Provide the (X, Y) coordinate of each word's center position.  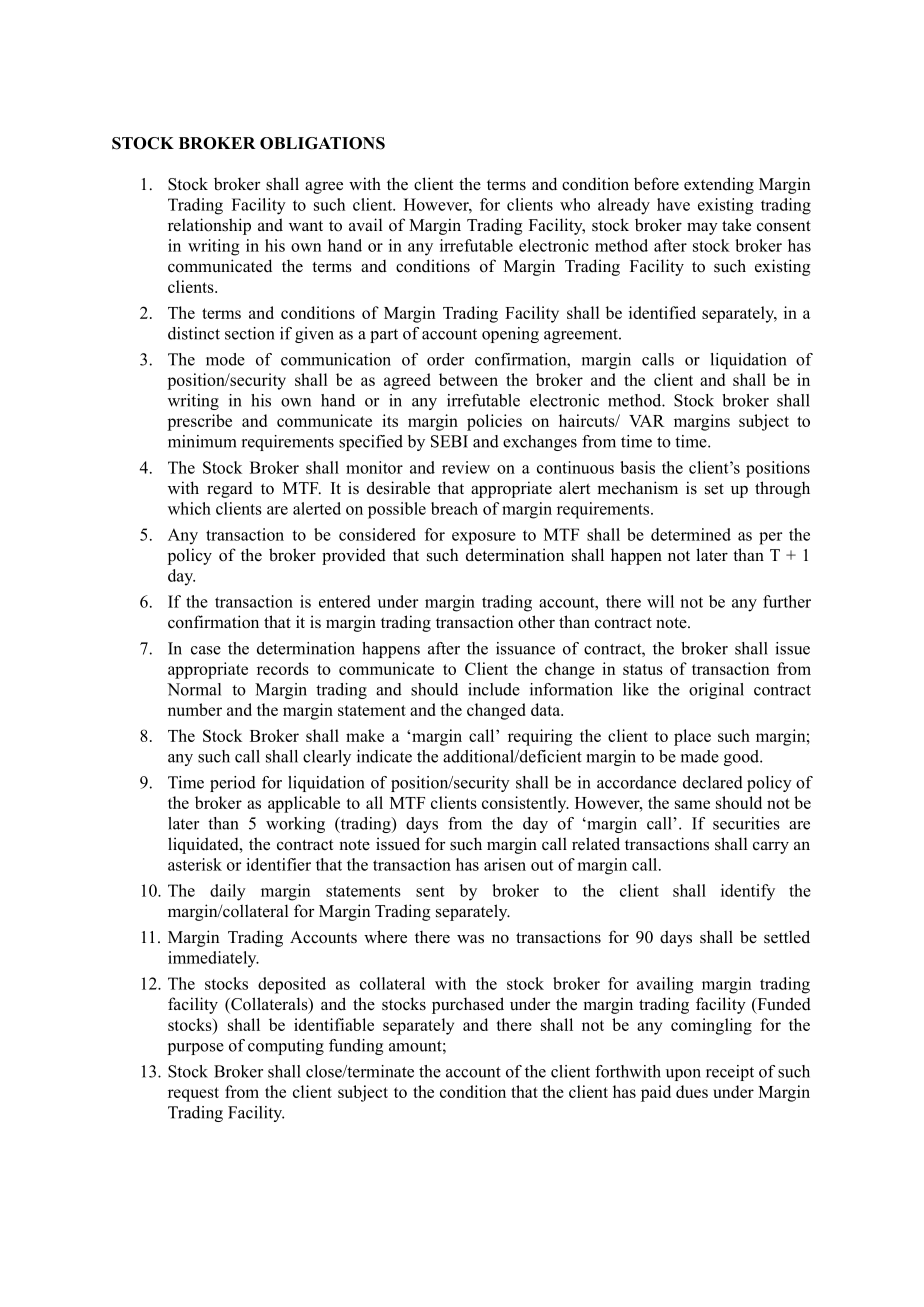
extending (719, 185)
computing (286, 1047)
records (283, 668)
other (536, 622)
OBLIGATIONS (322, 143)
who (575, 204)
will (660, 601)
